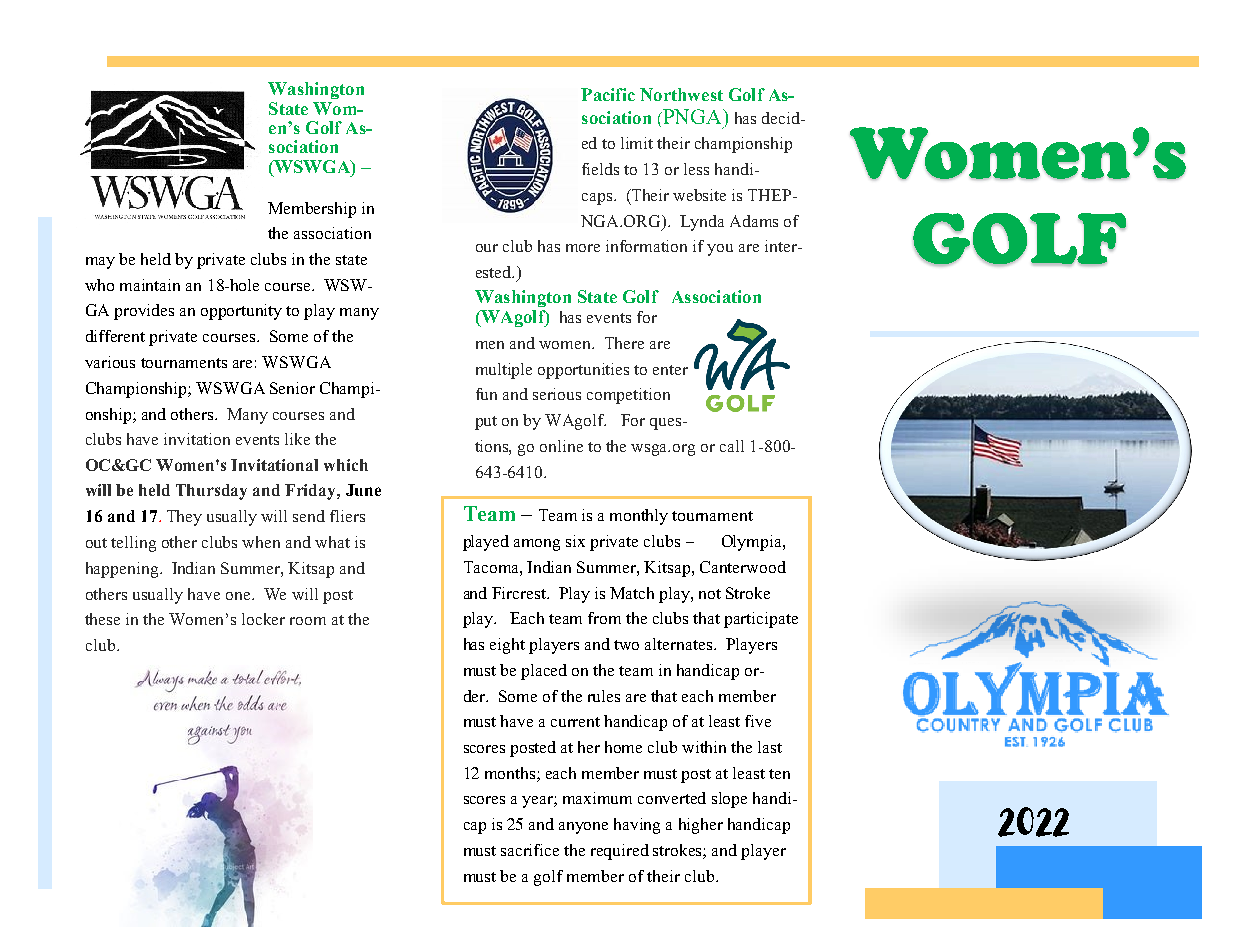 The height and width of the document is (952, 1233). I want to click on call, so click(732, 446).
